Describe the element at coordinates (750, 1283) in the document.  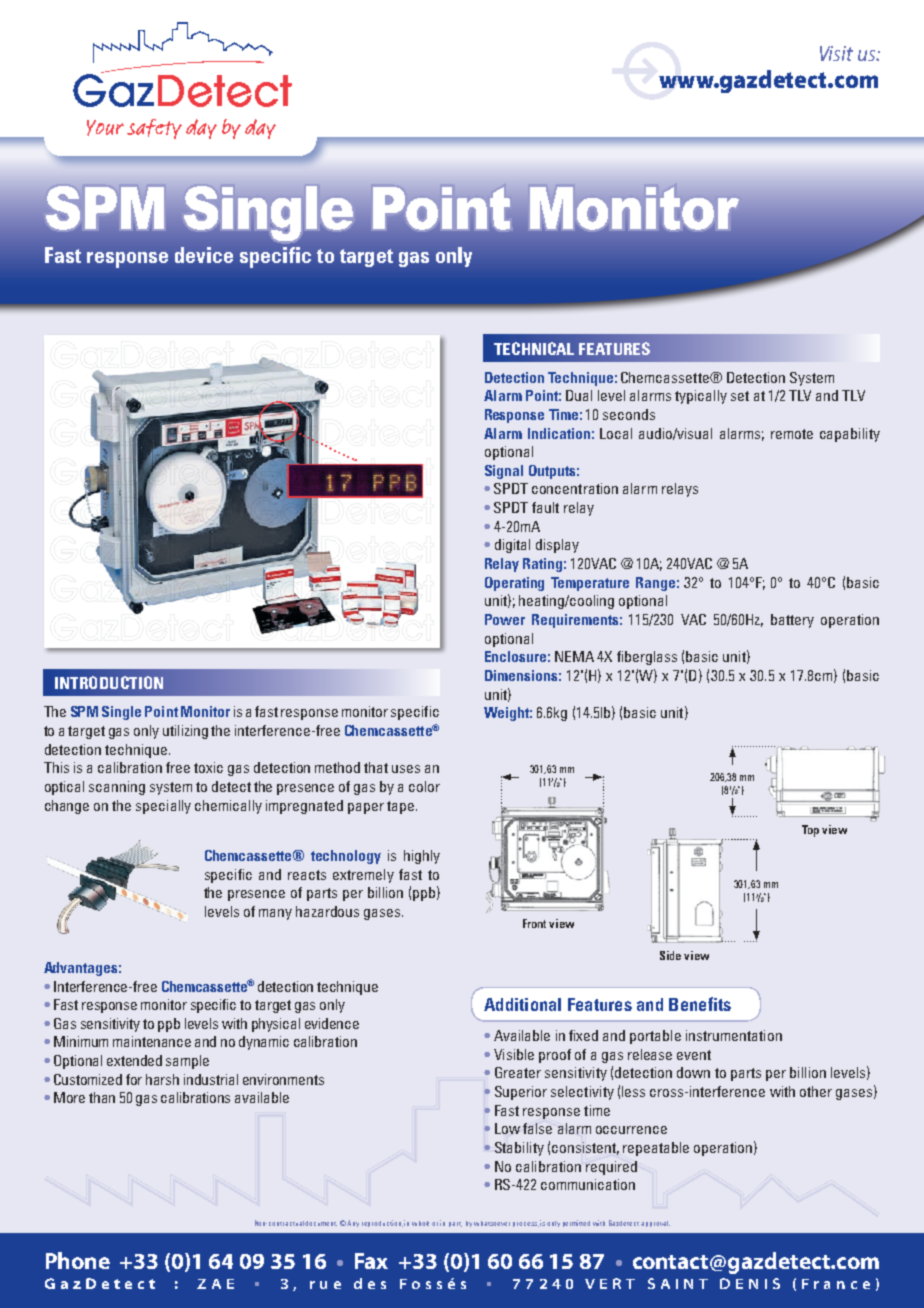
I see `DENIS` at that location.
